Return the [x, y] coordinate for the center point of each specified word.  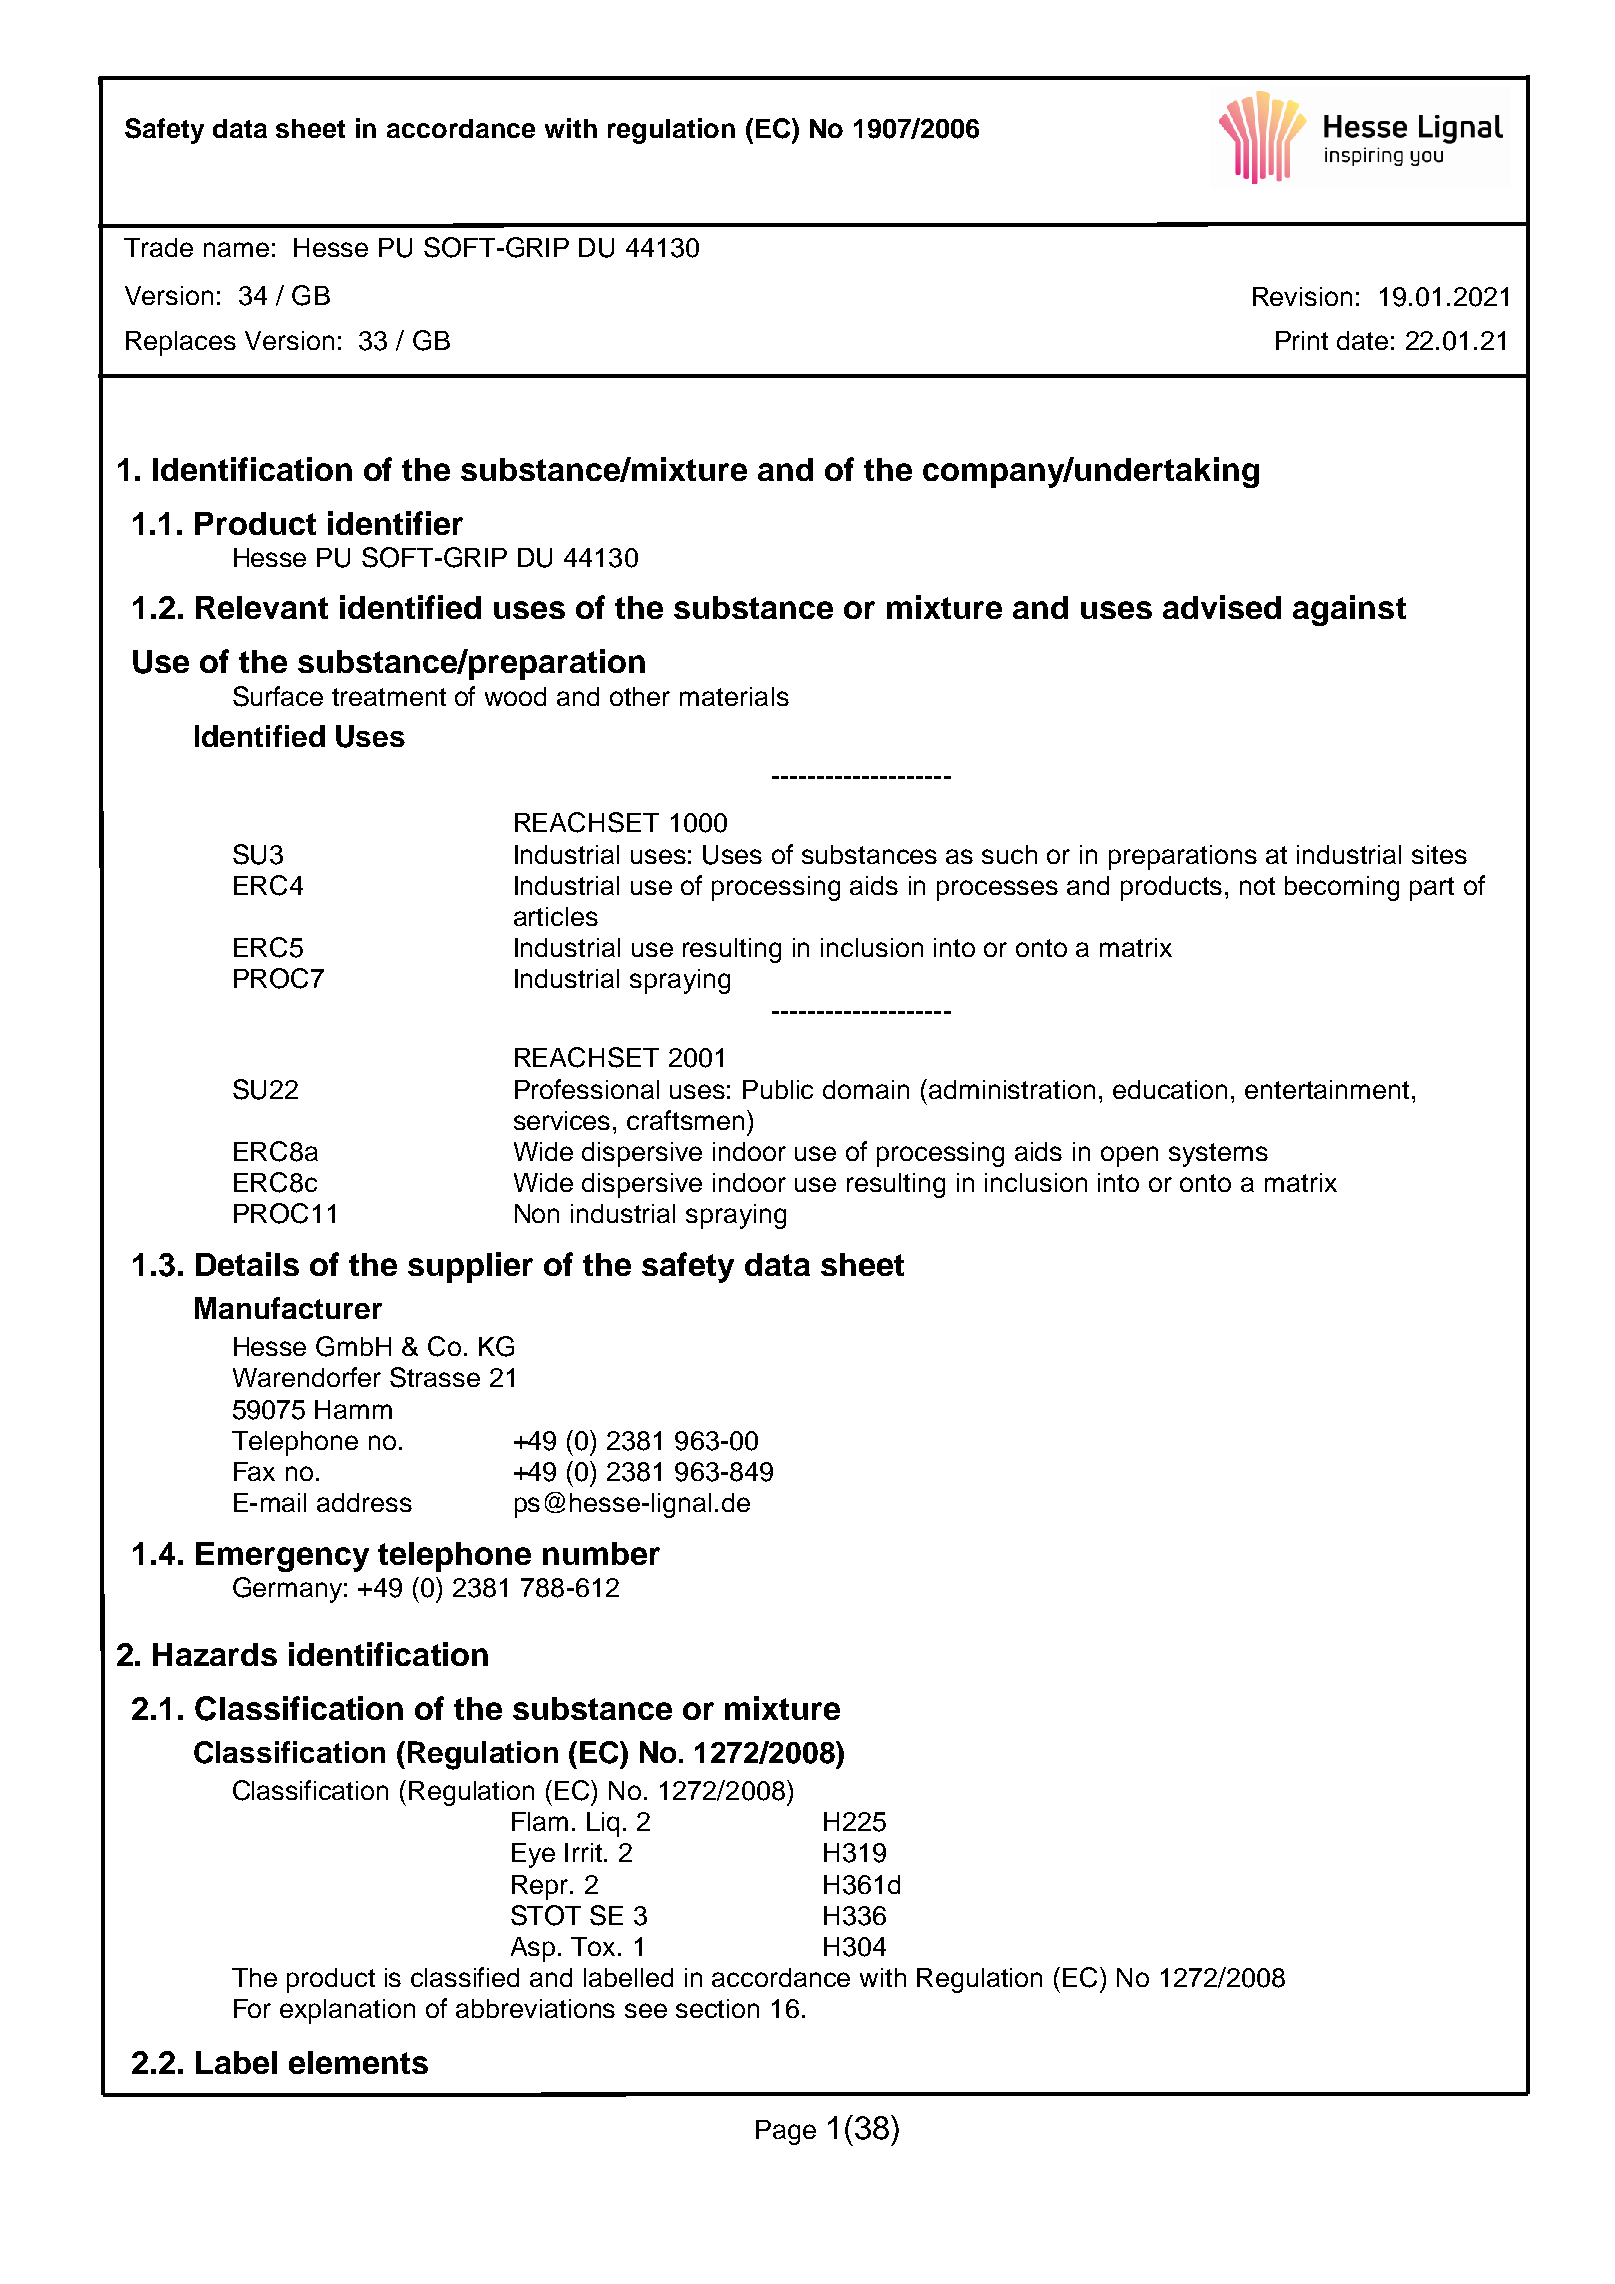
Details [247, 1264]
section [717, 2008]
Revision [1302, 296]
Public [778, 1089]
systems [1218, 1155]
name [236, 249]
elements [358, 2062]
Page [786, 2132]
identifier [395, 523]
